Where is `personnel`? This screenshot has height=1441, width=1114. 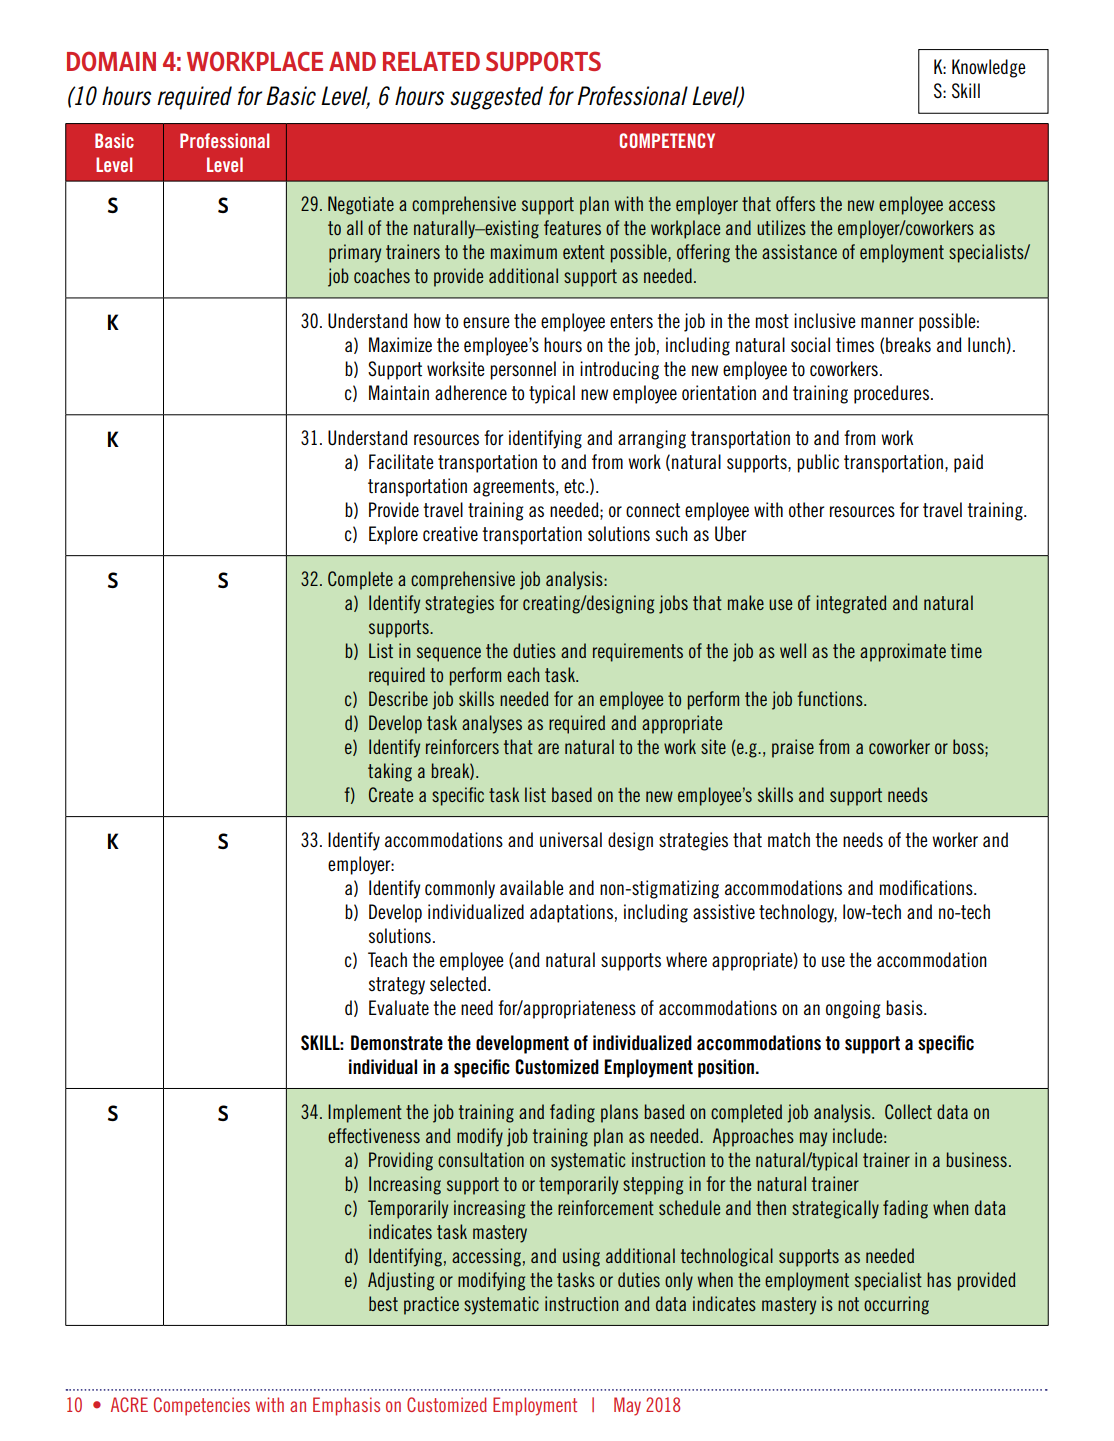
personnel is located at coordinates (523, 370).
